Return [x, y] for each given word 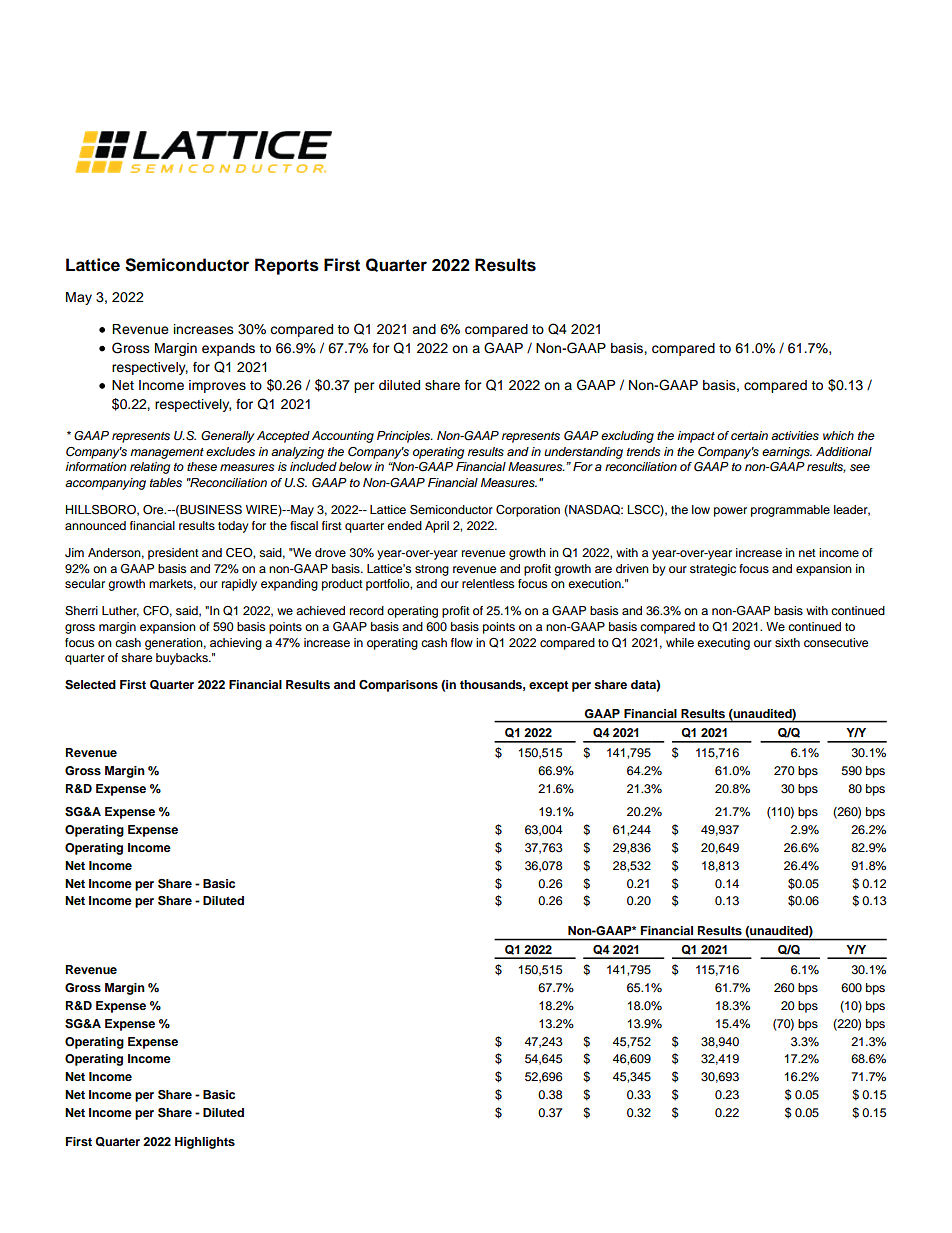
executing [723, 644]
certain [749, 435]
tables [166, 482]
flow [462, 642]
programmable [790, 511]
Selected [90, 685]
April [437, 527]
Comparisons [398, 686]
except [549, 686]
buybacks [183, 659]
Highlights [205, 1143]
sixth [787, 642]
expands [228, 349]
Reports [287, 266]
